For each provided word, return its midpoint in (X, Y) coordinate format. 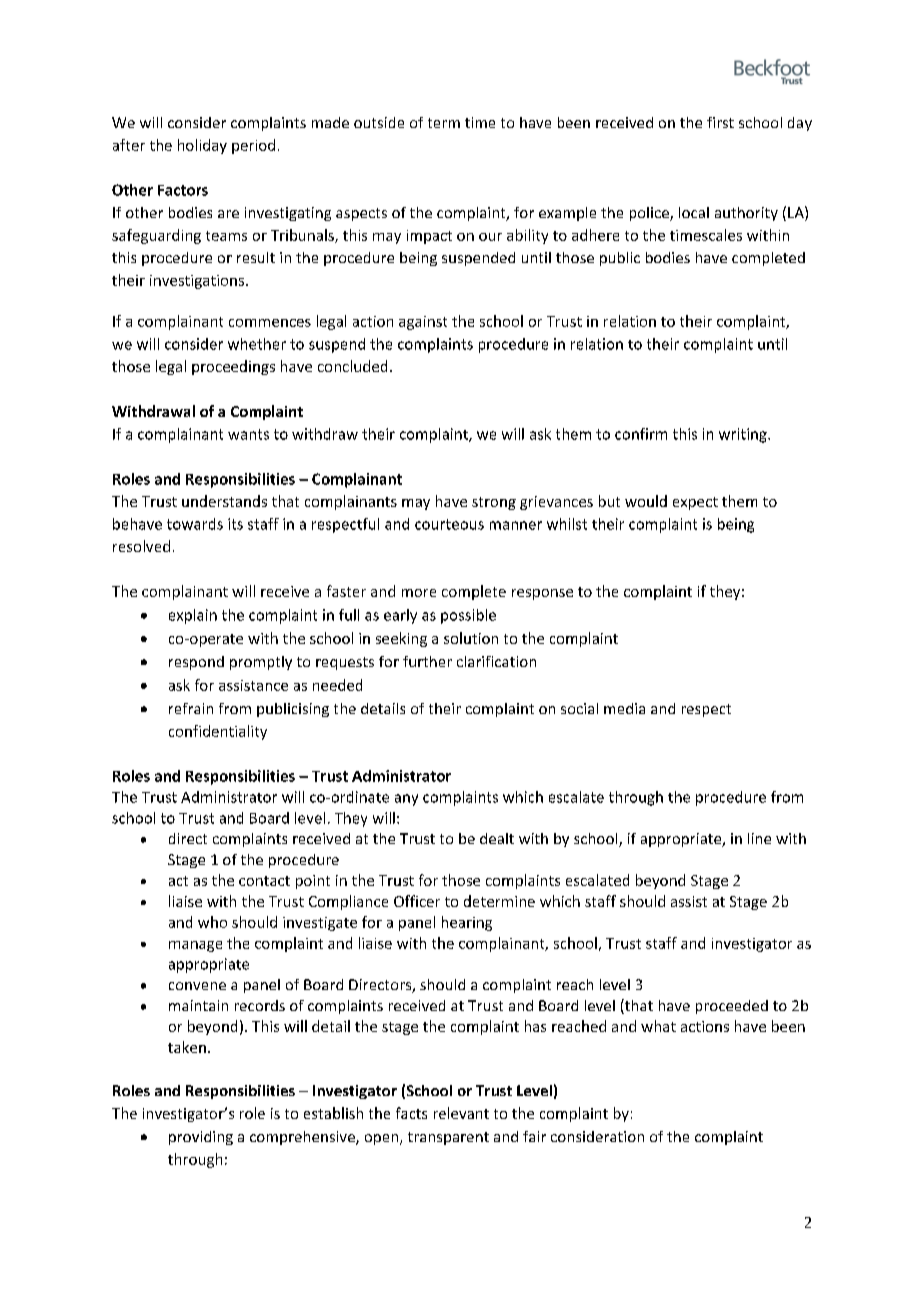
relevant (461, 1113)
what (658, 1026)
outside (379, 122)
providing (201, 1138)
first (720, 122)
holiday (202, 146)
